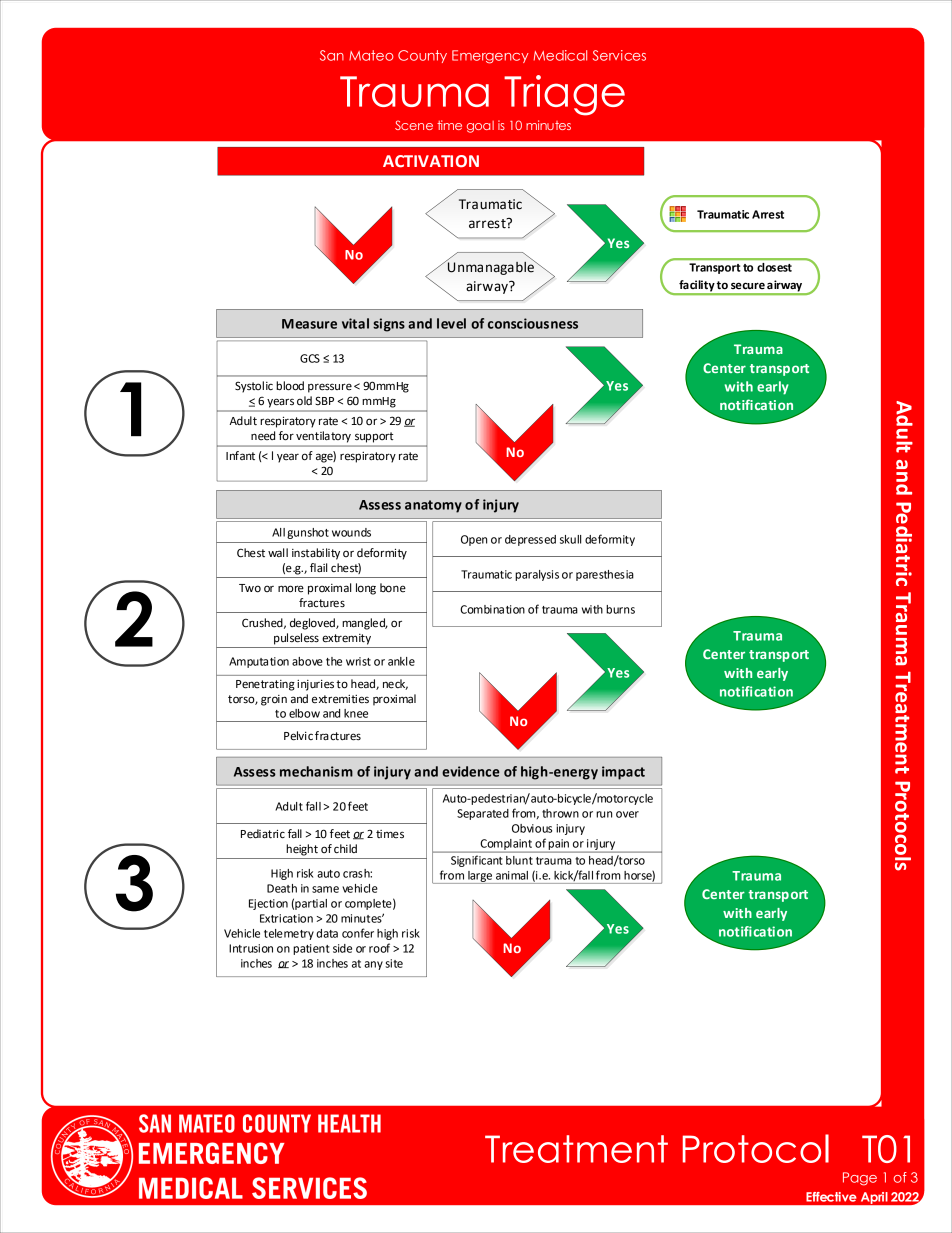 This page has height=1233, width=952. What do you see at coordinates (756, 1148) in the page?
I see `Protocol` at bounding box center [756, 1148].
